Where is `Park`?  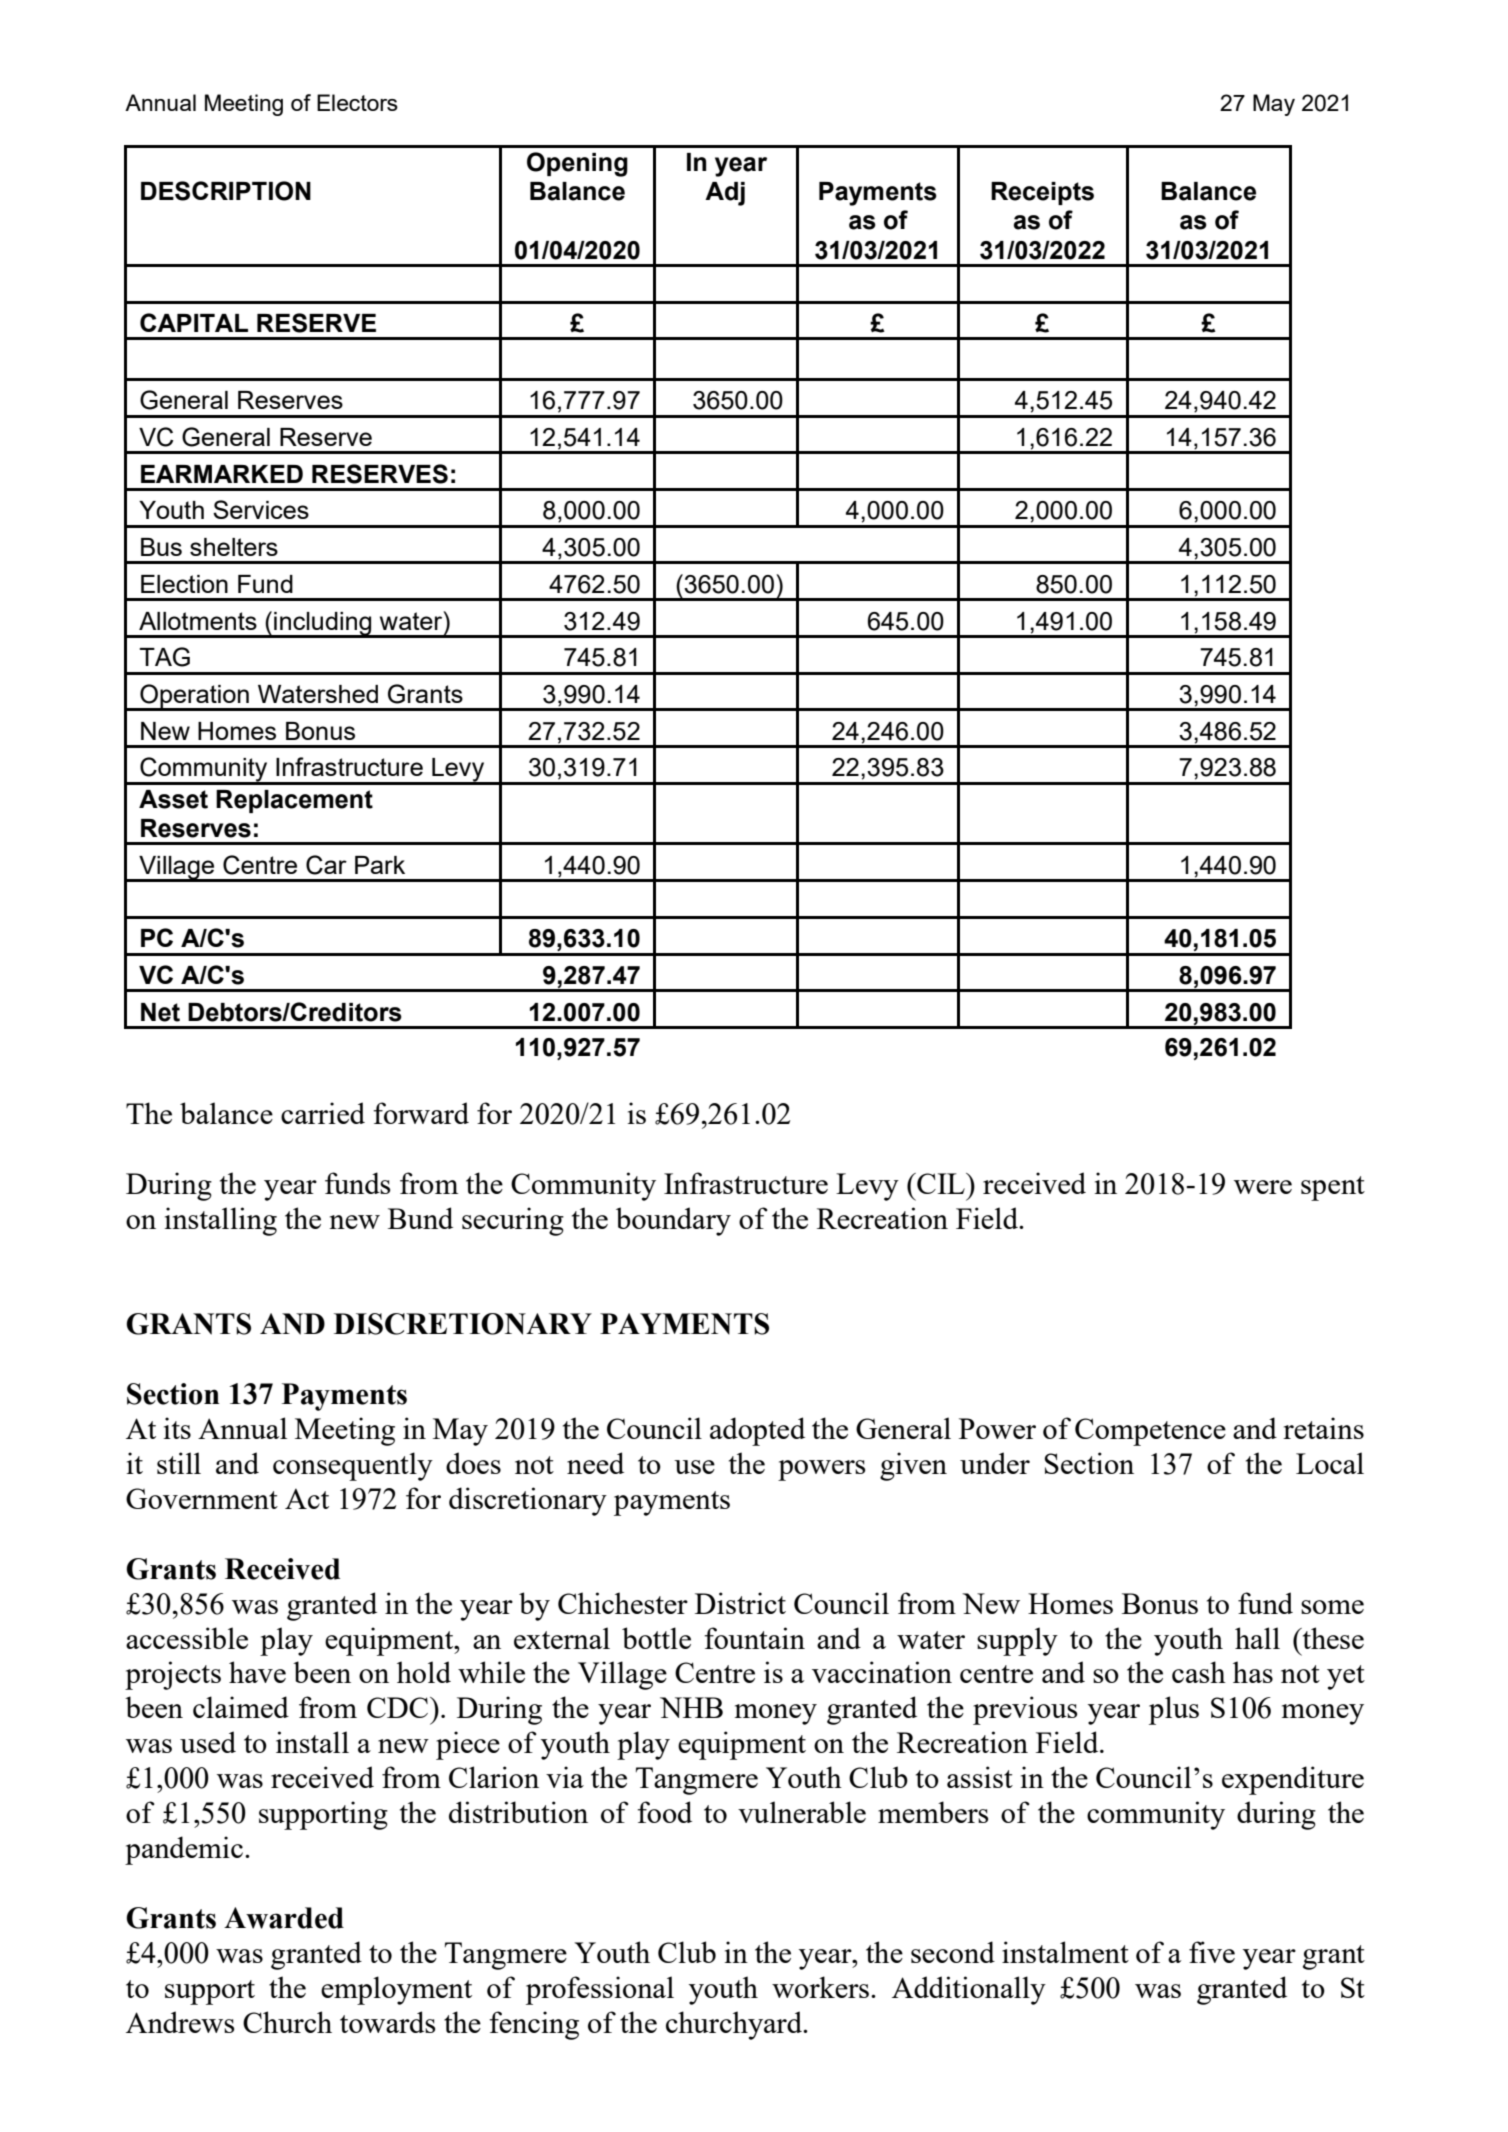
Park is located at coordinates (380, 865).
